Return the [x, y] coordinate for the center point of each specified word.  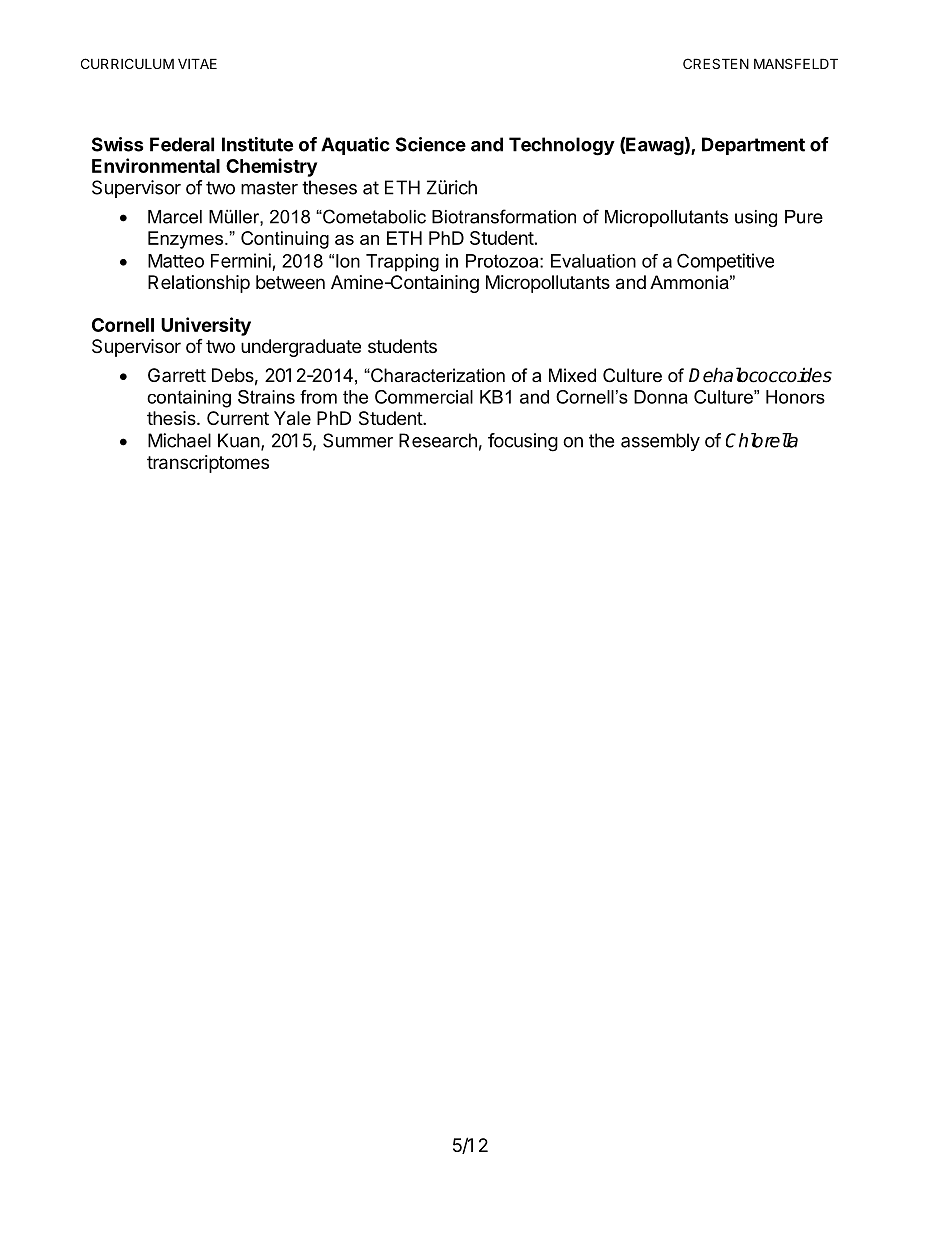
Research [438, 440]
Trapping [402, 263]
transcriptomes [208, 464]
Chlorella [762, 440]
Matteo [176, 261]
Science [431, 144]
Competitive [725, 262]
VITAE [197, 63]
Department [753, 146]
